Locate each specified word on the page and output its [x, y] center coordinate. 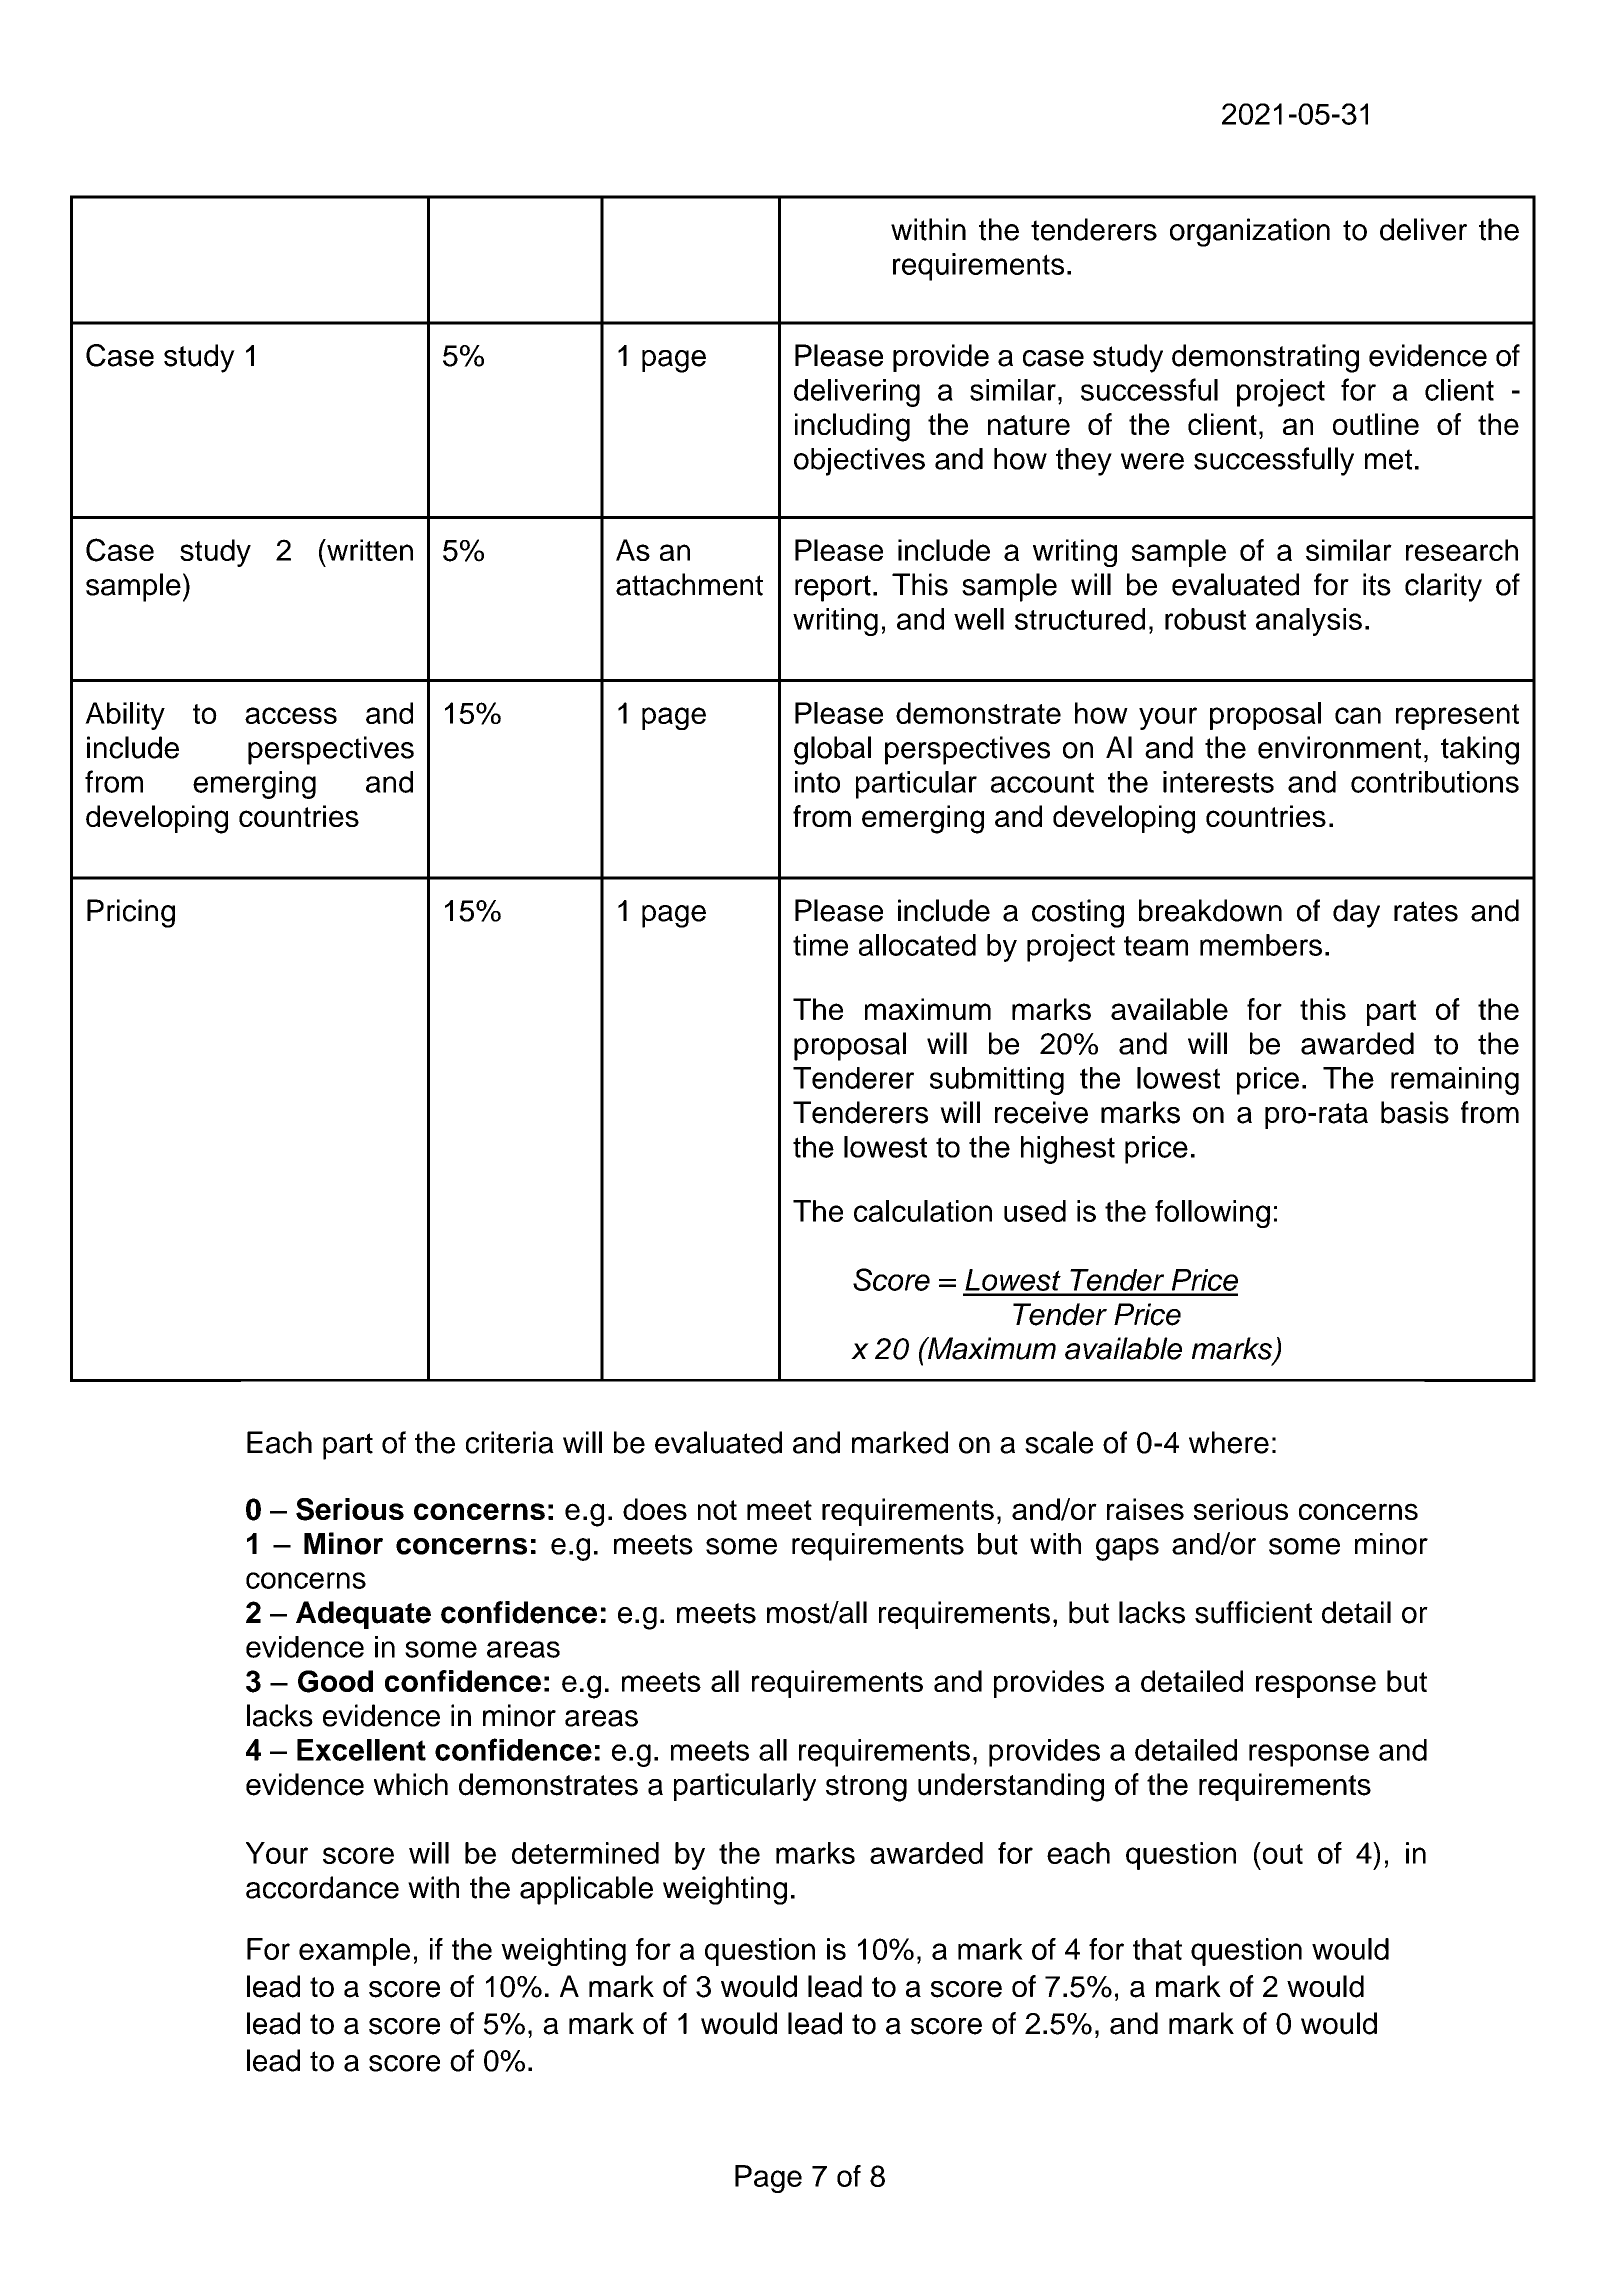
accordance [322, 1887]
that [1157, 1949]
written [369, 550]
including [852, 427]
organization [1250, 232]
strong [866, 1788]
